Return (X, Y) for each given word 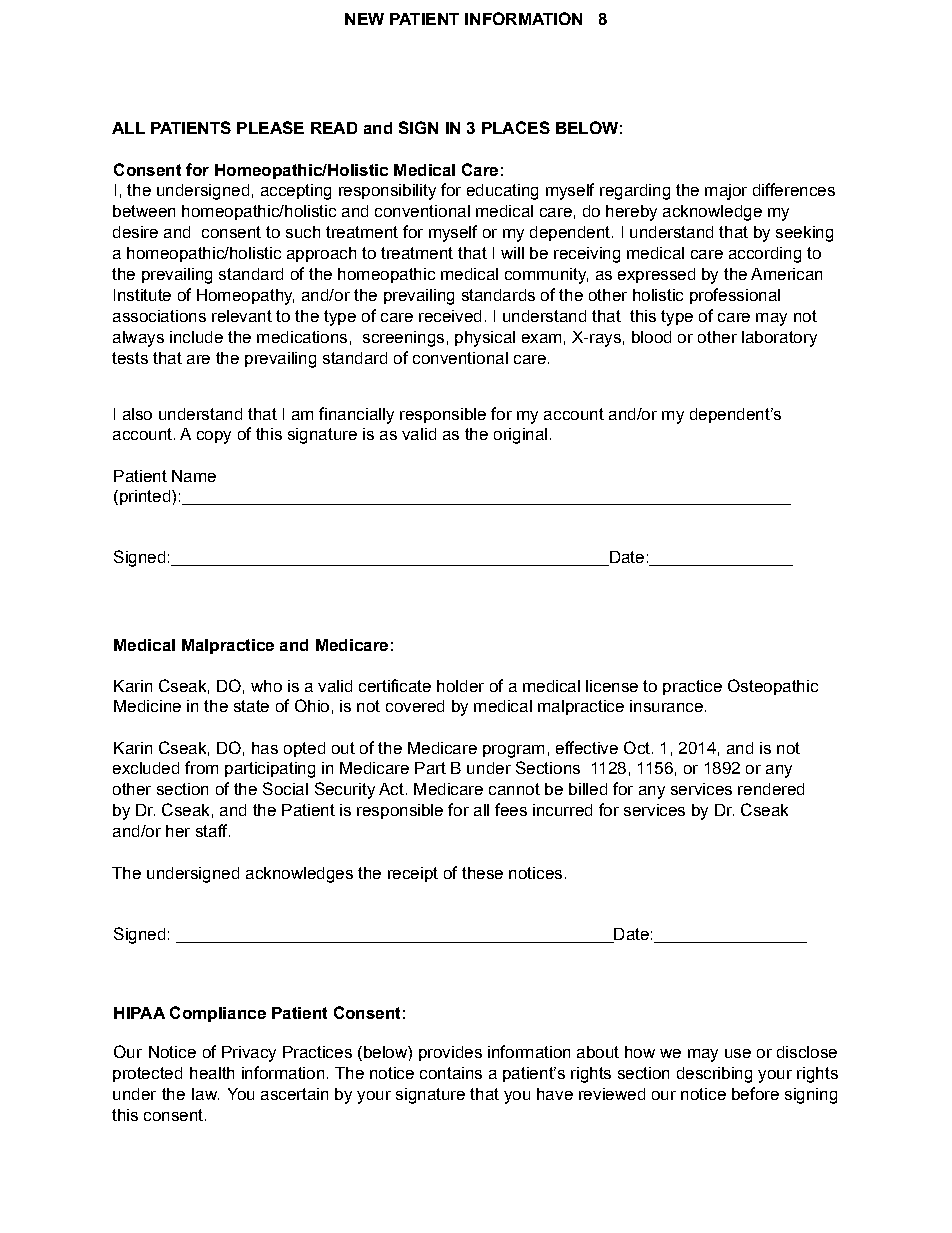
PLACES (516, 127)
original (520, 436)
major (726, 192)
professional (735, 296)
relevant (242, 316)
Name (194, 476)
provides (450, 1053)
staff (213, 830)
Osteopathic (773, 687)
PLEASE (270, 127)
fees (511, 809)
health (212, 1073)
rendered (771, 789)
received (450, 316)
